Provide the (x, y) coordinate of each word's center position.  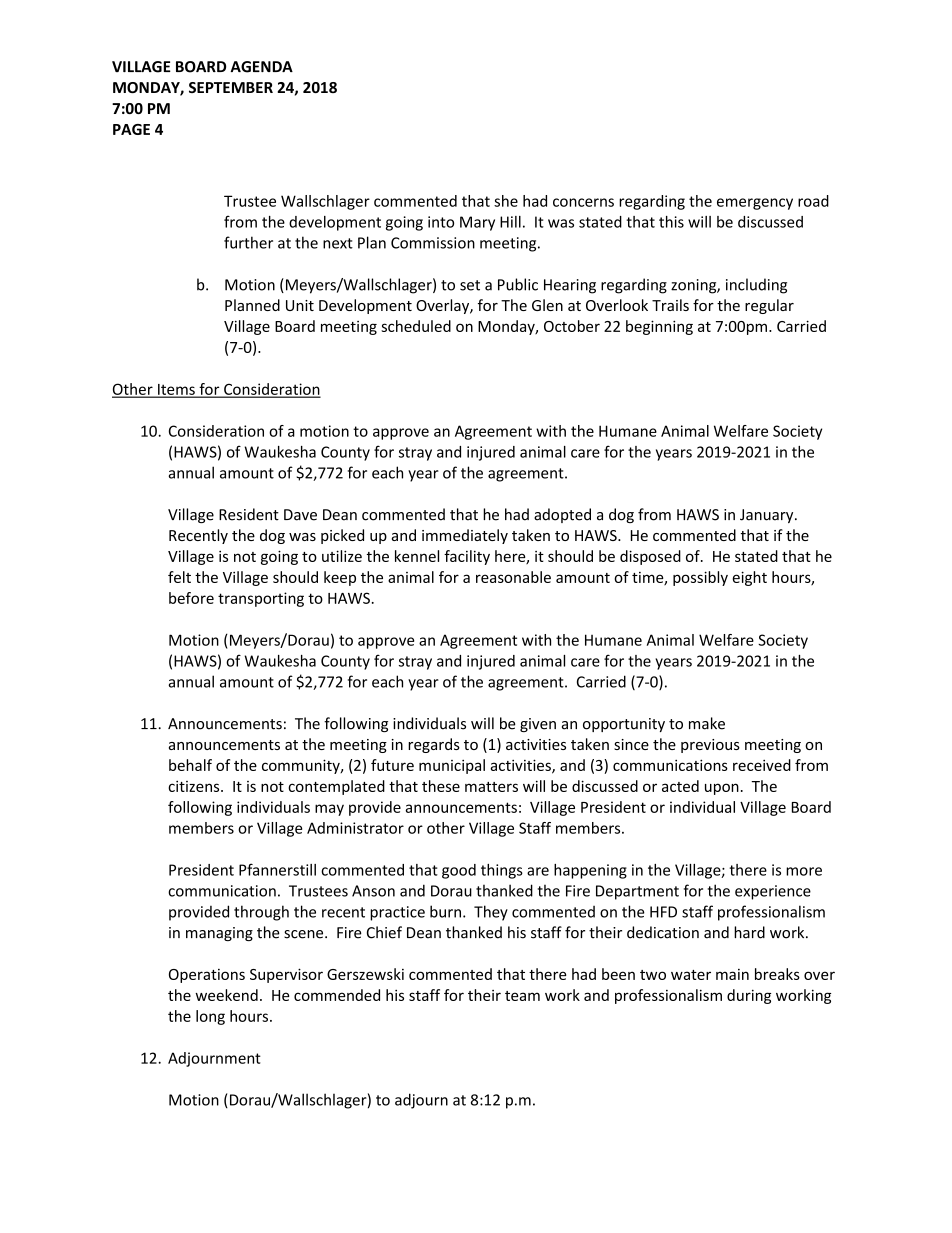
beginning (659, 327)
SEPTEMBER (231, 87)
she (506, 201)
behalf (190, 765)
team (522, 996)
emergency (755, 204)
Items (176, 390)
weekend (226, 995)
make (707, 723)
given (538, 725)
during (749, 996)
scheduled (416, 326)
